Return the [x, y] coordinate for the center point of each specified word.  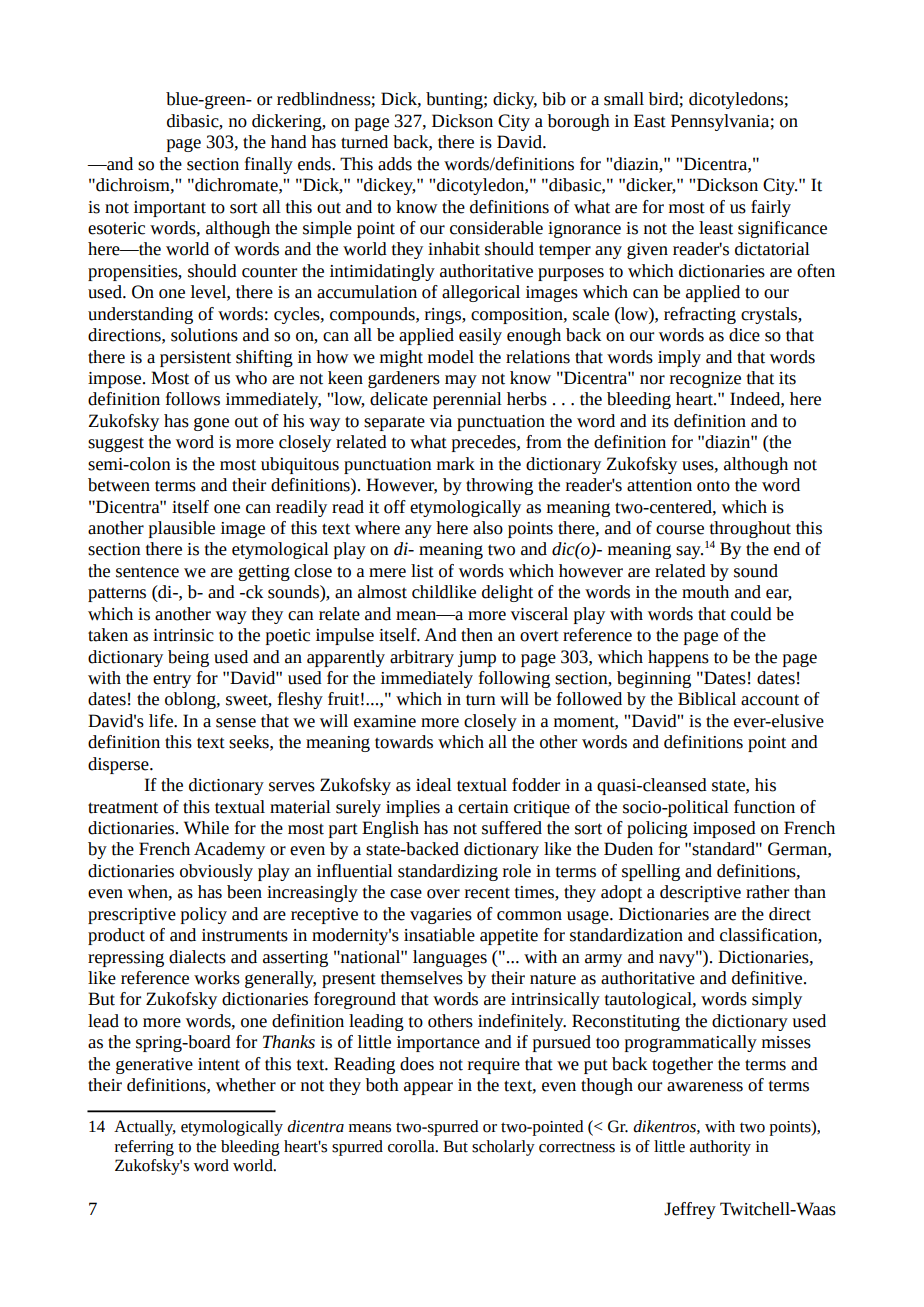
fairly [771, 208]
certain [483, 807]
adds [395, 164]
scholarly [503, 1148]
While [206, 828]
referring [144, 1148]
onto [713, 486]
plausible [182, 529]
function [764, 807]
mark [456, 464]
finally [269, 165]
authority [720, 1148]
